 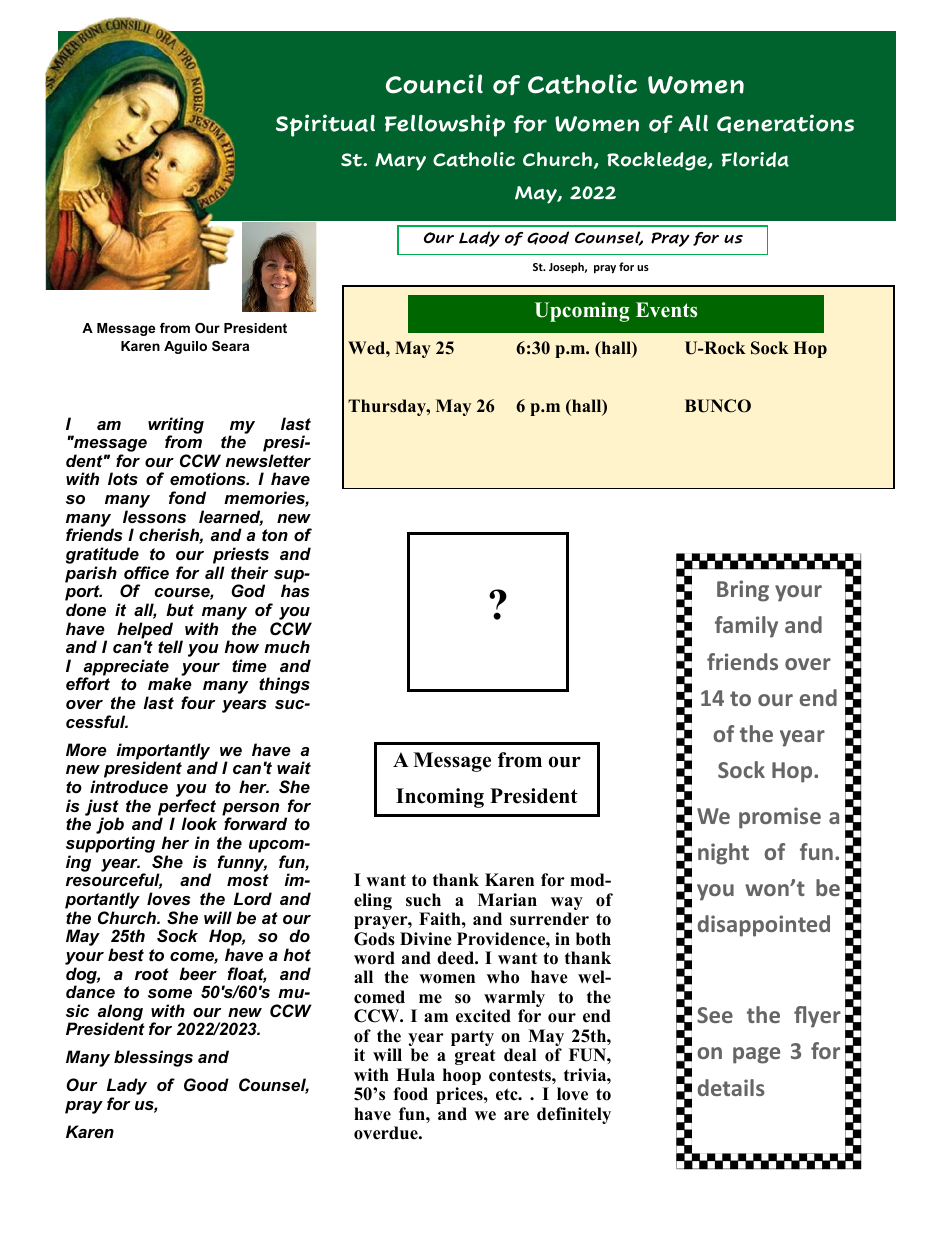 I want to click on promise, so click(x=780, y=818).
